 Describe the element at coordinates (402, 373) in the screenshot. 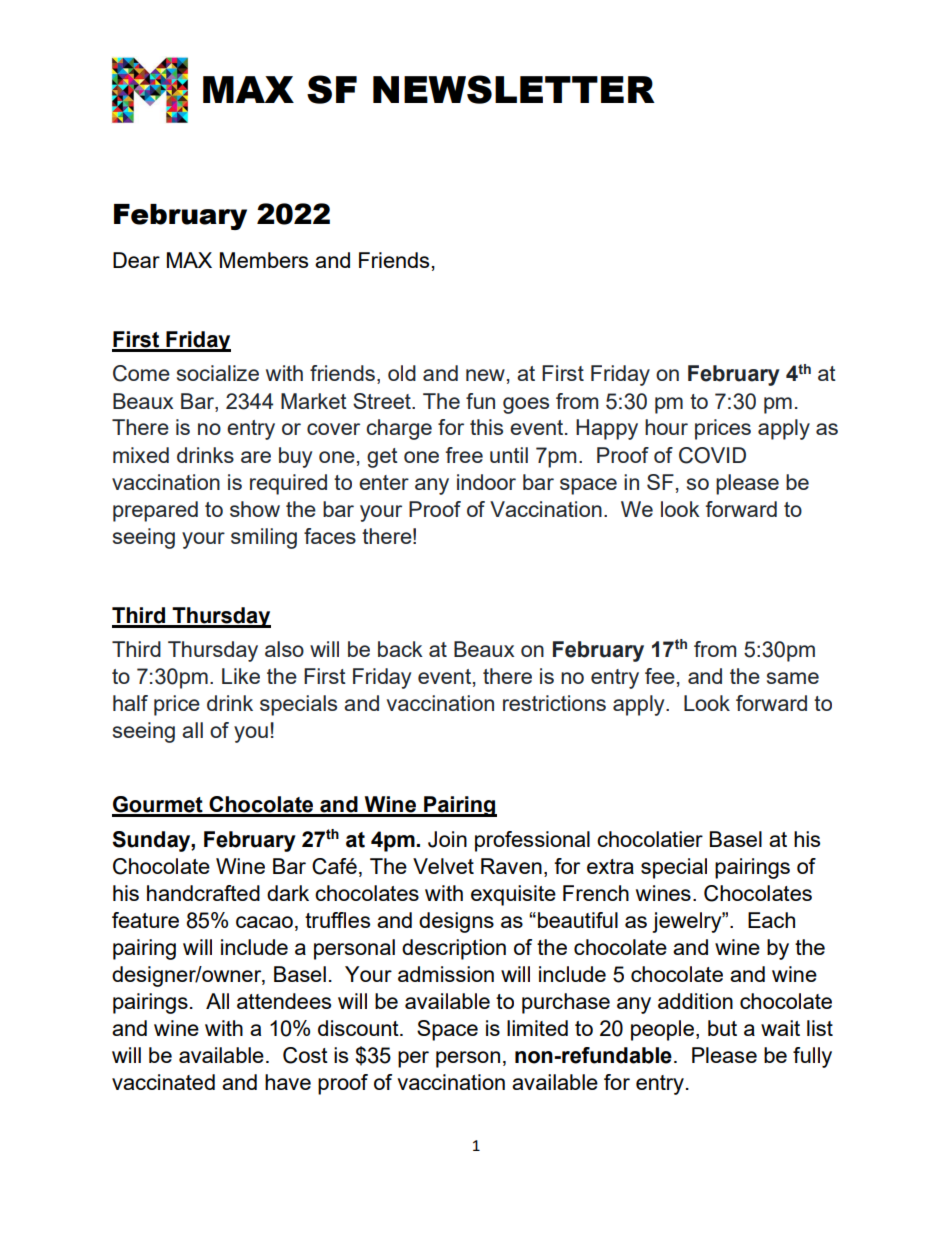

I see `old` at that location.
